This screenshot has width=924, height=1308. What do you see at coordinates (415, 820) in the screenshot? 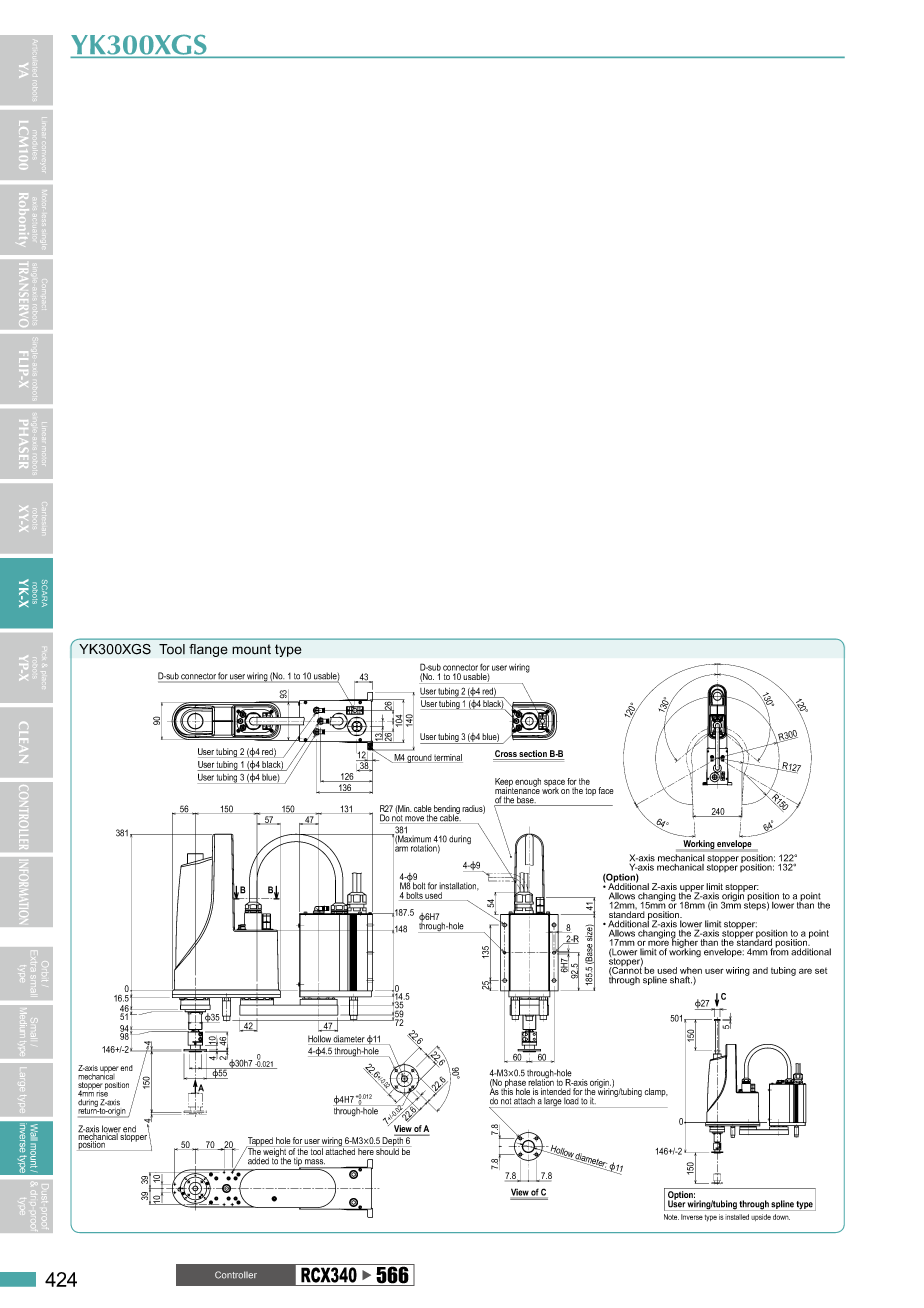
I see `move` at bounding box center [415, 820].
